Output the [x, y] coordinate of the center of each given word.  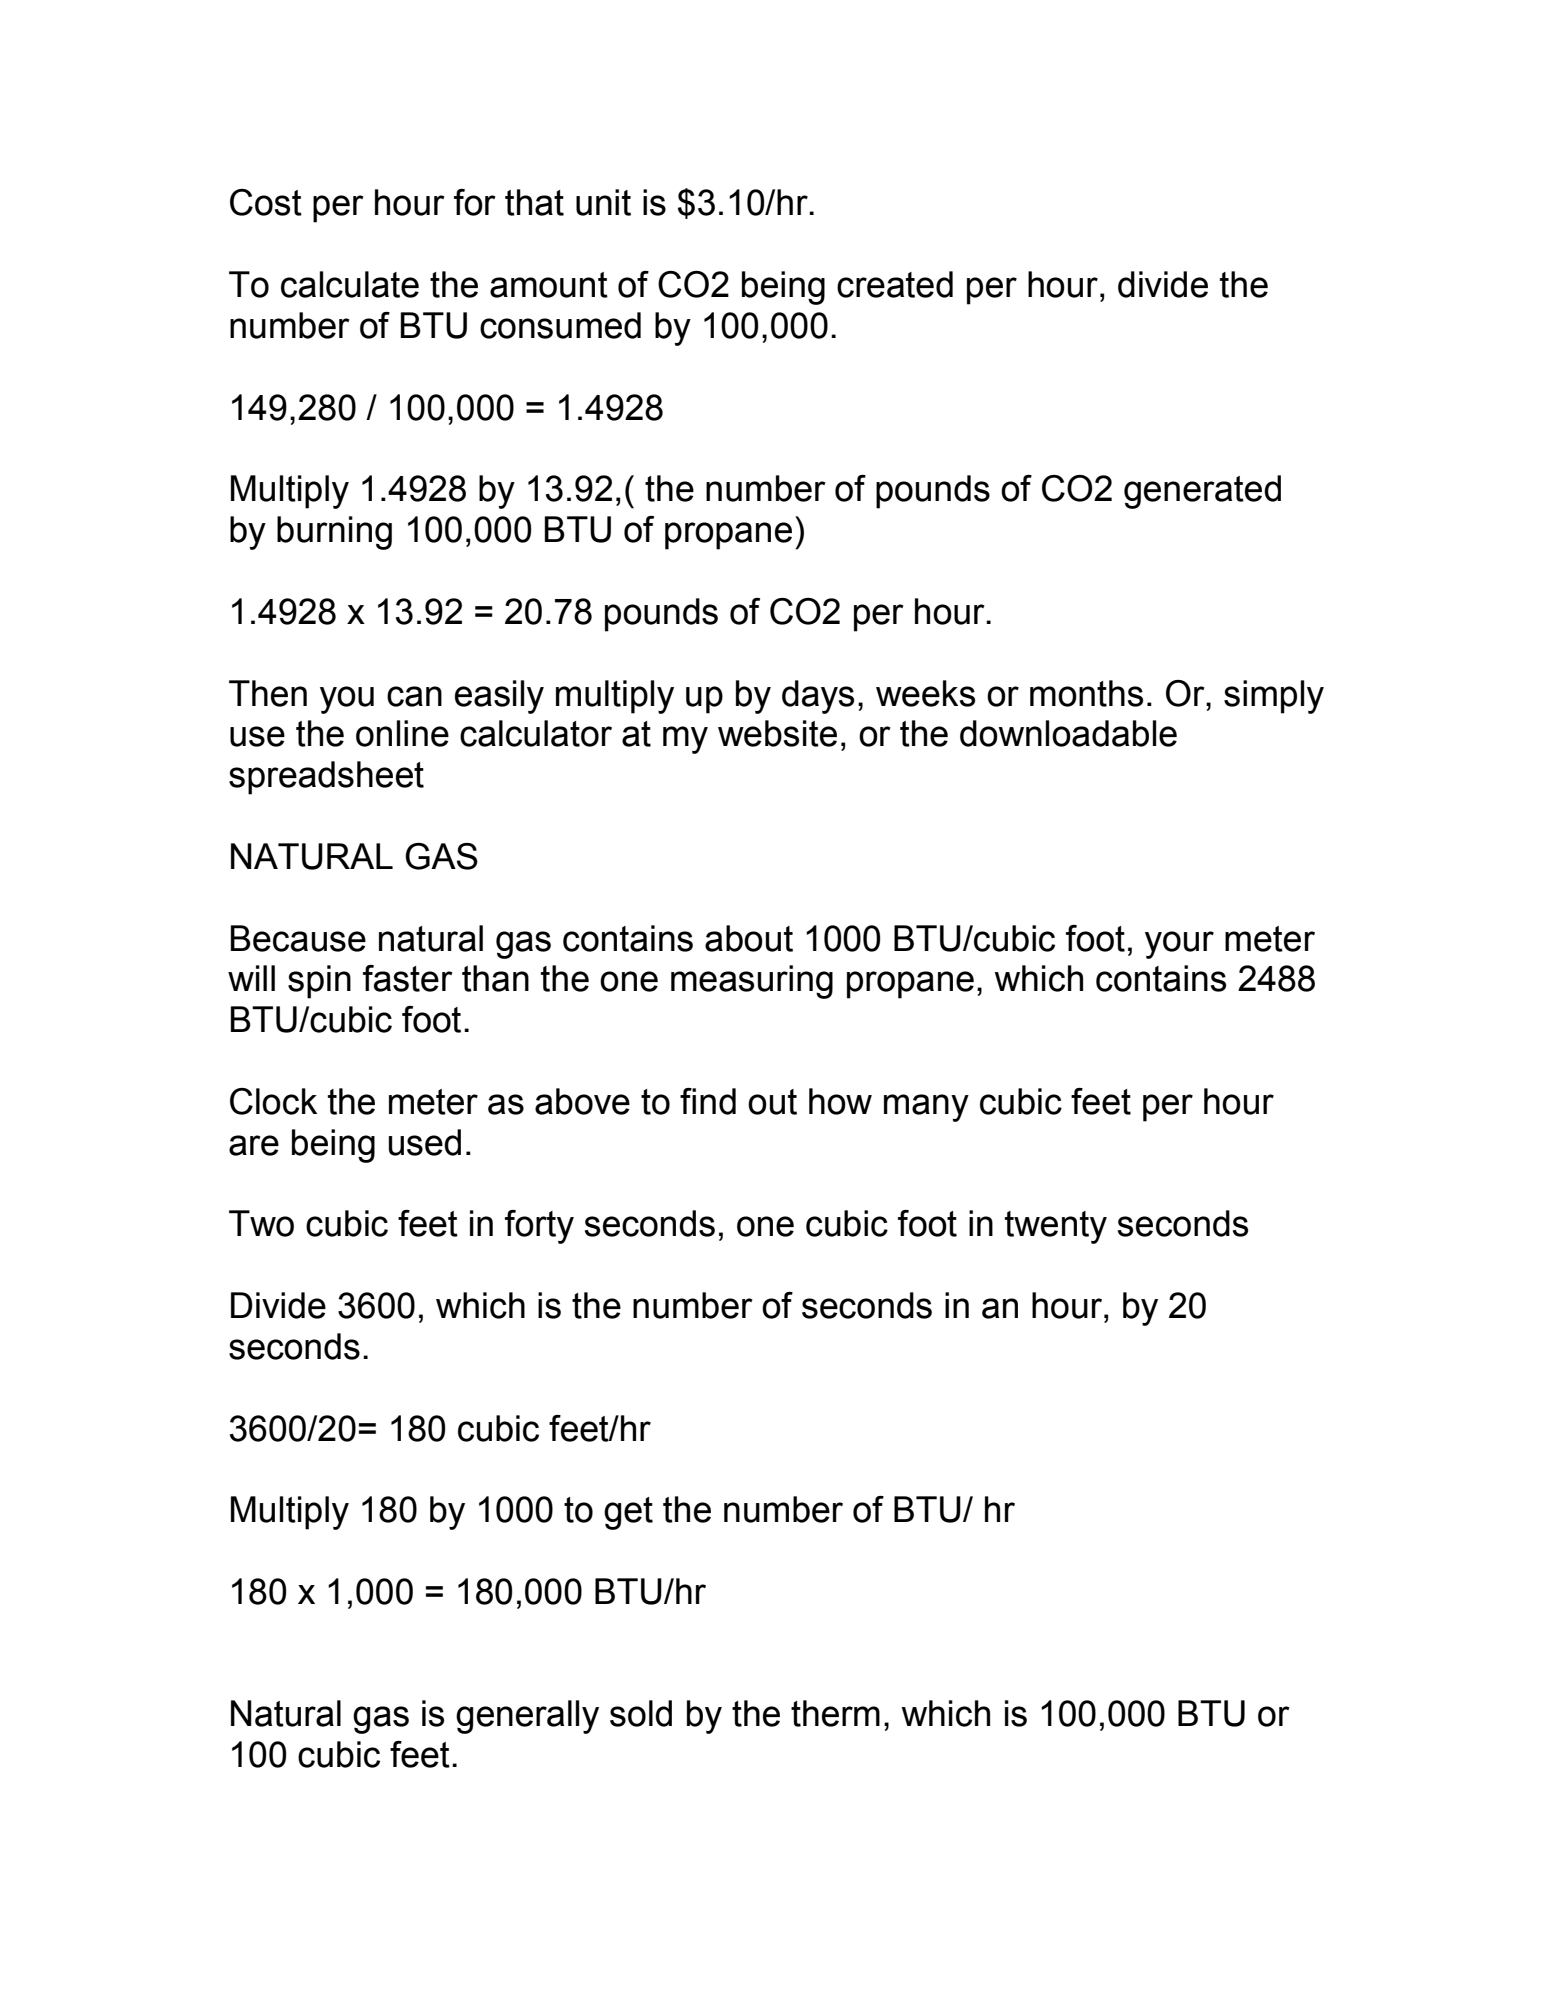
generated [1202, 492]
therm [835, 1713]
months [1086, 693]
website [777, 733]
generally [527, 1717]
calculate [350, 284]
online [402, 733]
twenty [1056, 1227]
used [425, 1142]
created [895, 284]
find [708, 1101]
